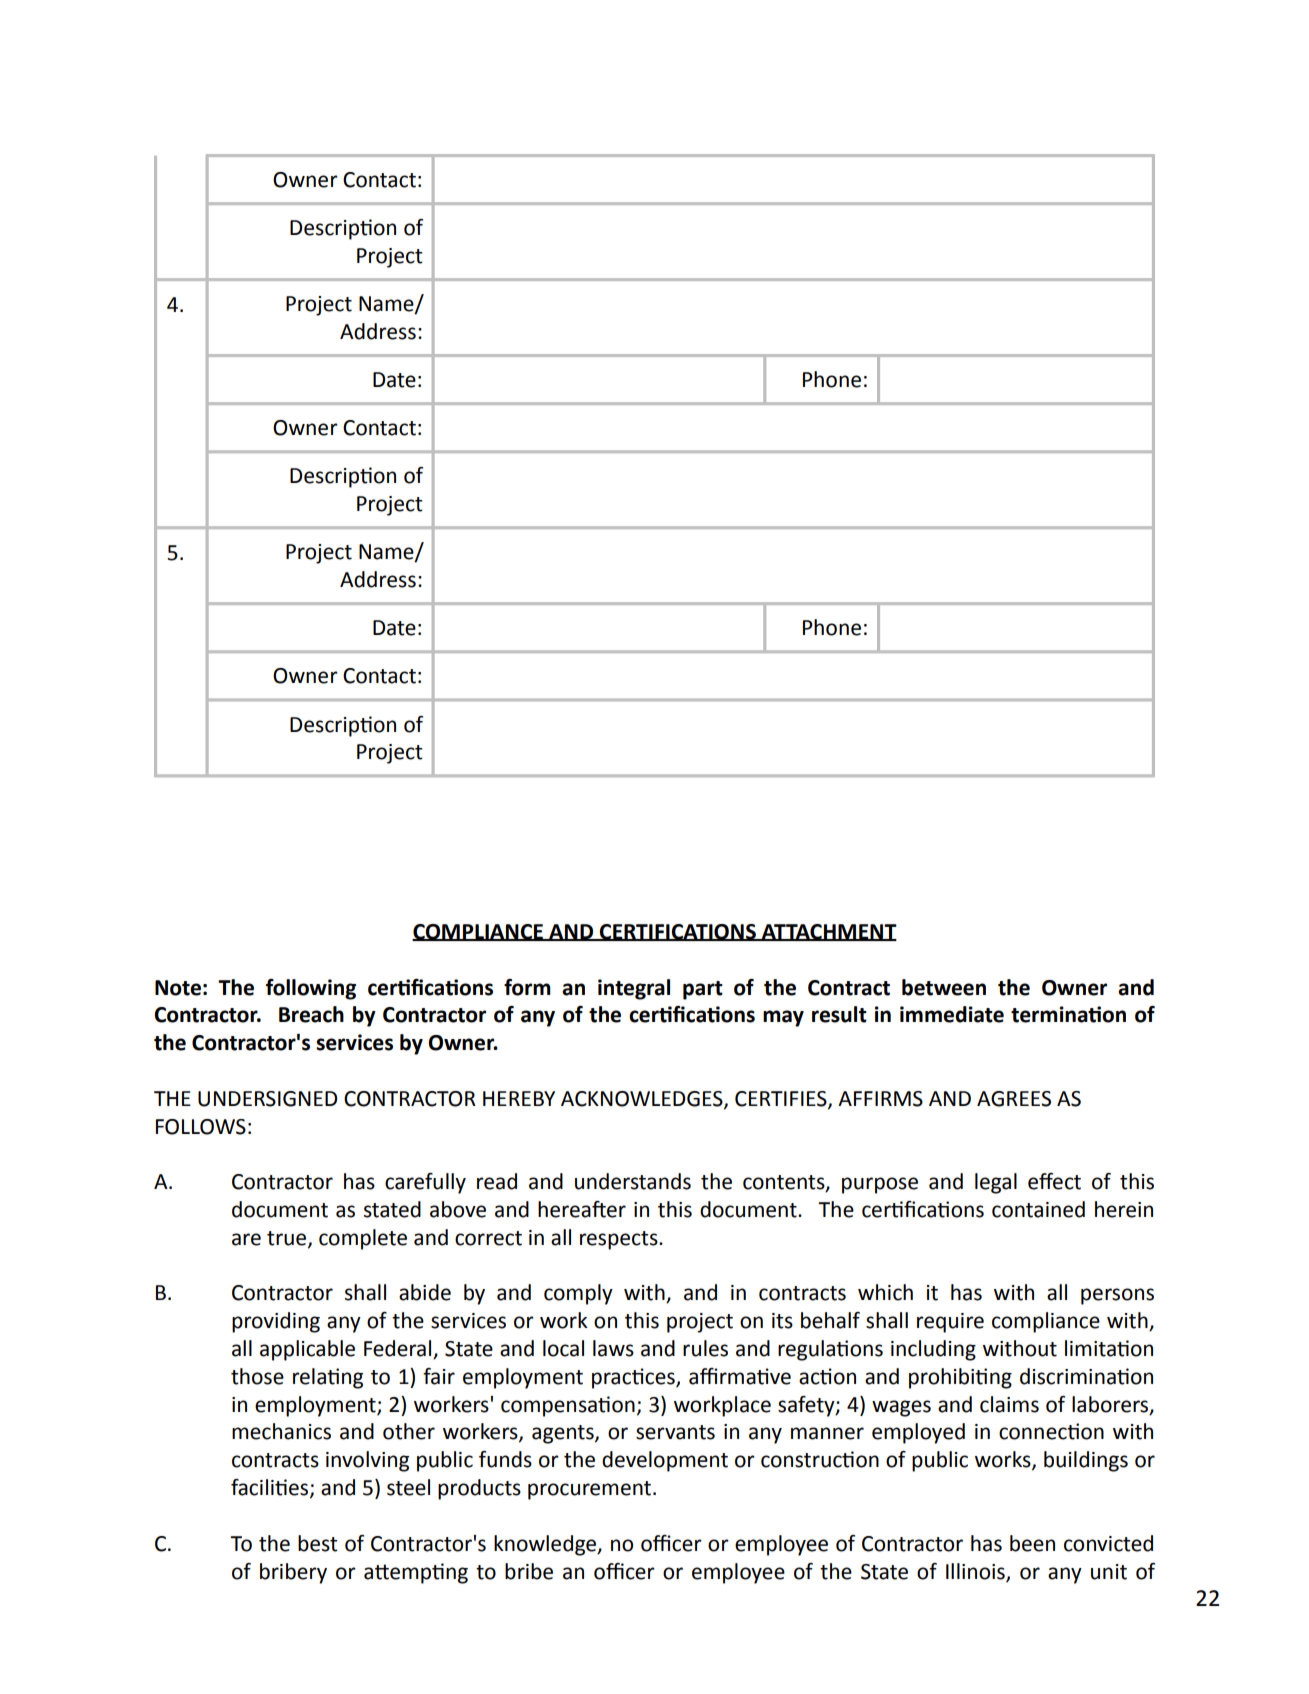  I want to click on respects, so click(620, 1240).
